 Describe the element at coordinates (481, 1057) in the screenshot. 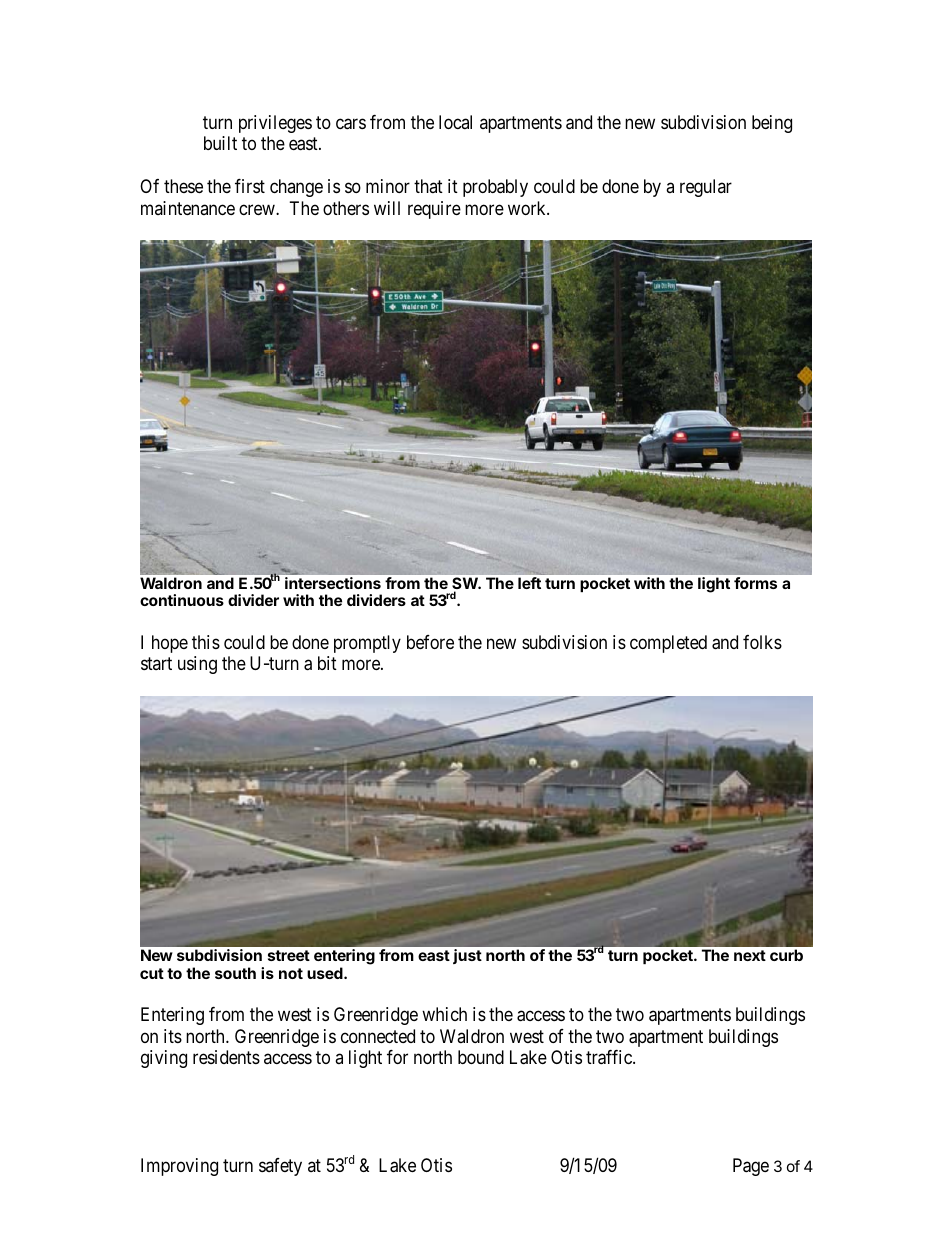

I see `bound` at that location.
